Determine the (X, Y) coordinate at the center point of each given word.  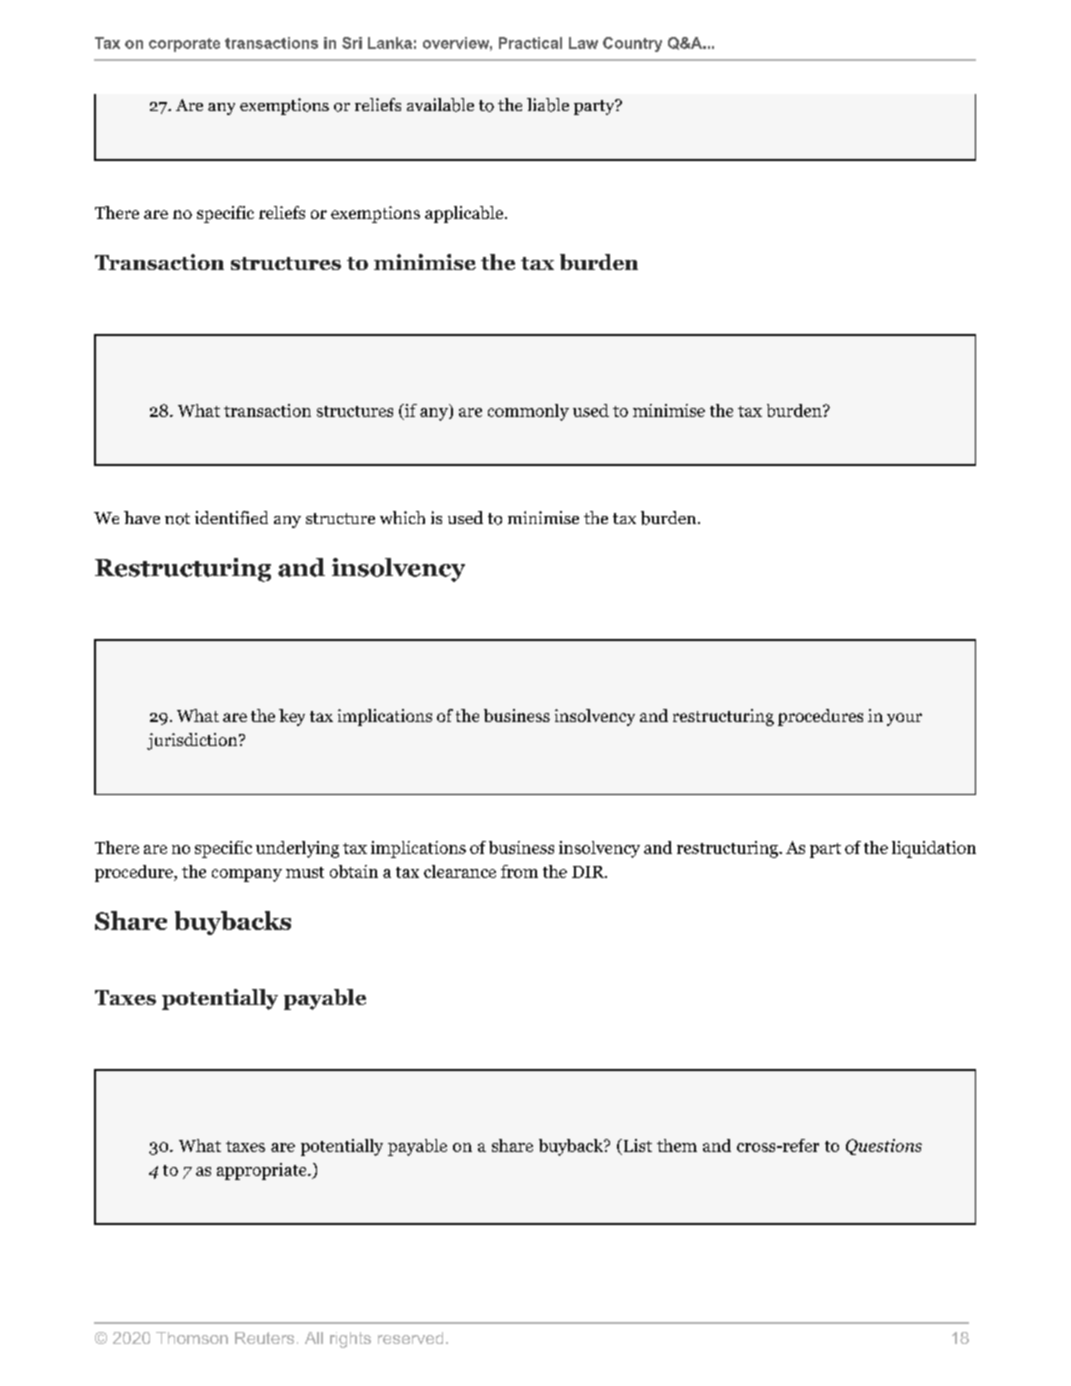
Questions (884, 1147)
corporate (184, 45)
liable (548, 105)
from (519, 871)
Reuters (264, 1338)
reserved (410, 1338)
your (904, 719)
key (292, 717)
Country (632, 44)
